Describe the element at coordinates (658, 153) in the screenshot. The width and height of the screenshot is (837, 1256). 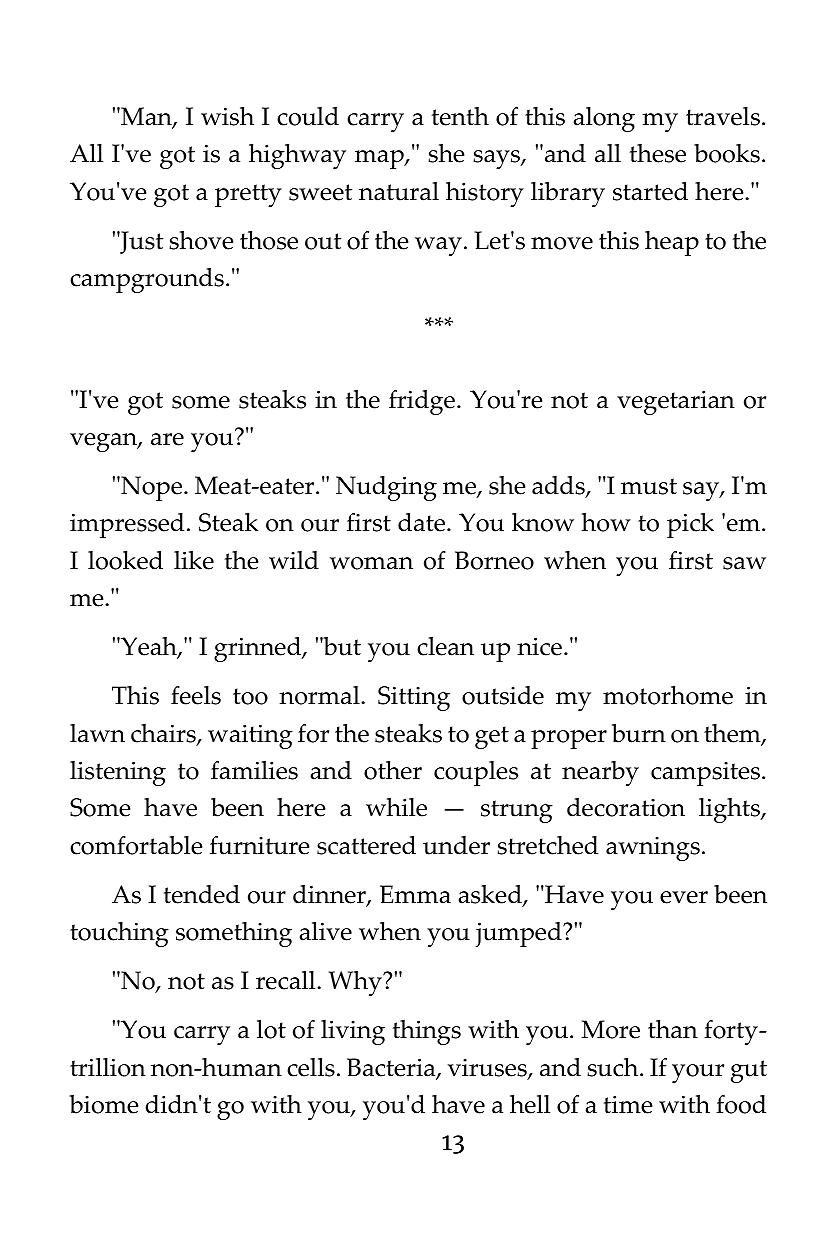
I see `these` at that location.
